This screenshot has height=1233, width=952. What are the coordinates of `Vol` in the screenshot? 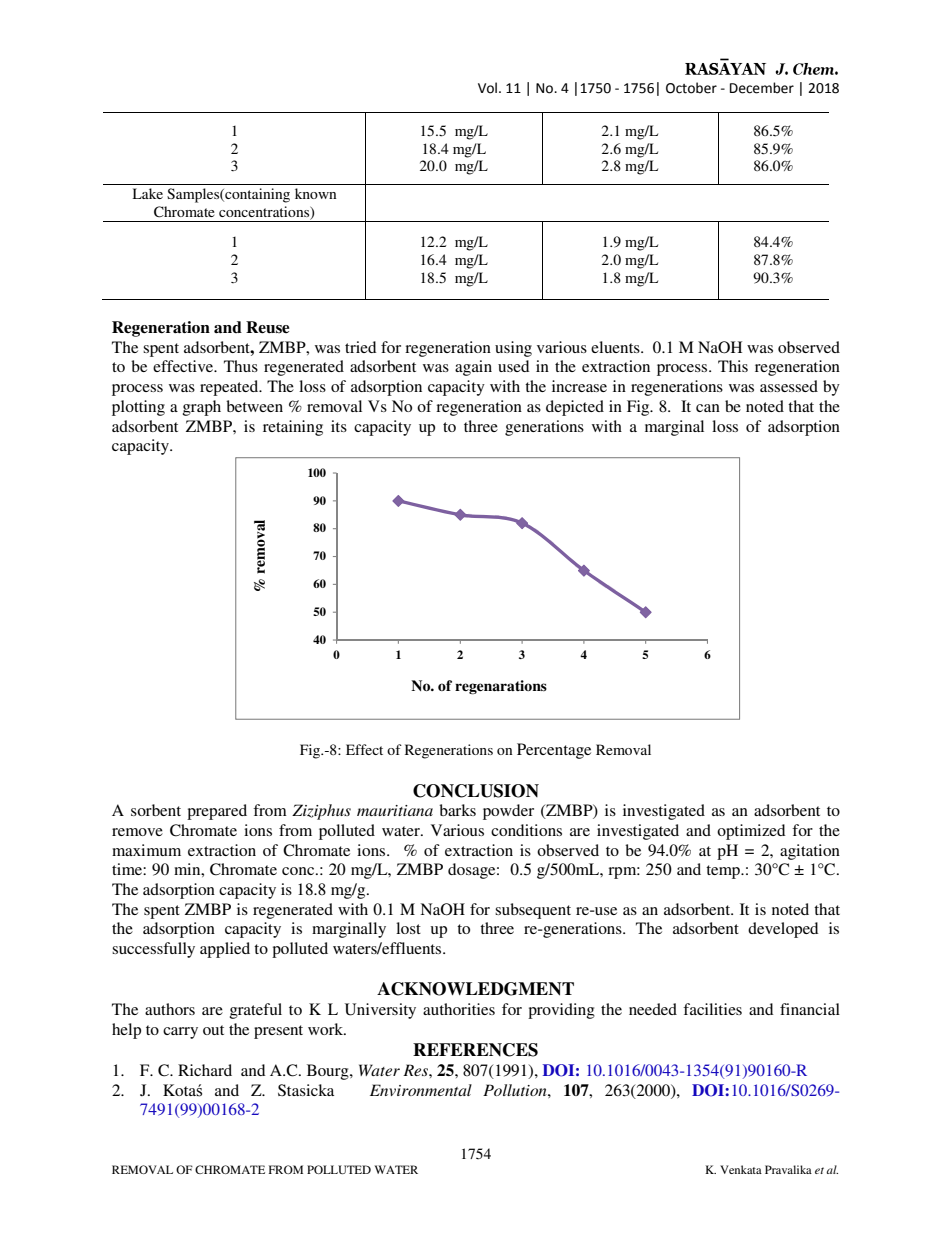 It's located at (489, 88).
